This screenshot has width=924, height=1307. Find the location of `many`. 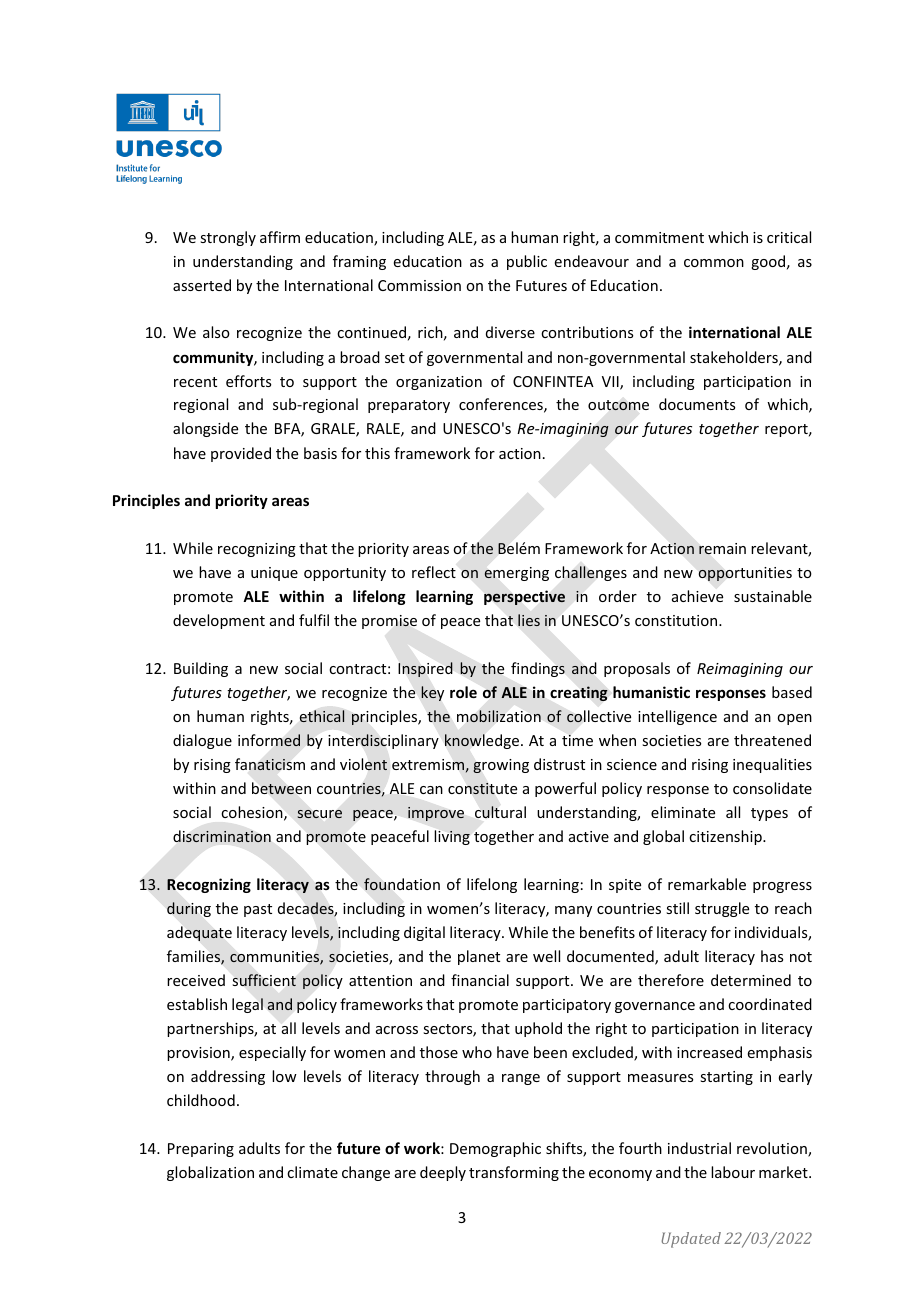

many is located at coordinates (573, 911).
